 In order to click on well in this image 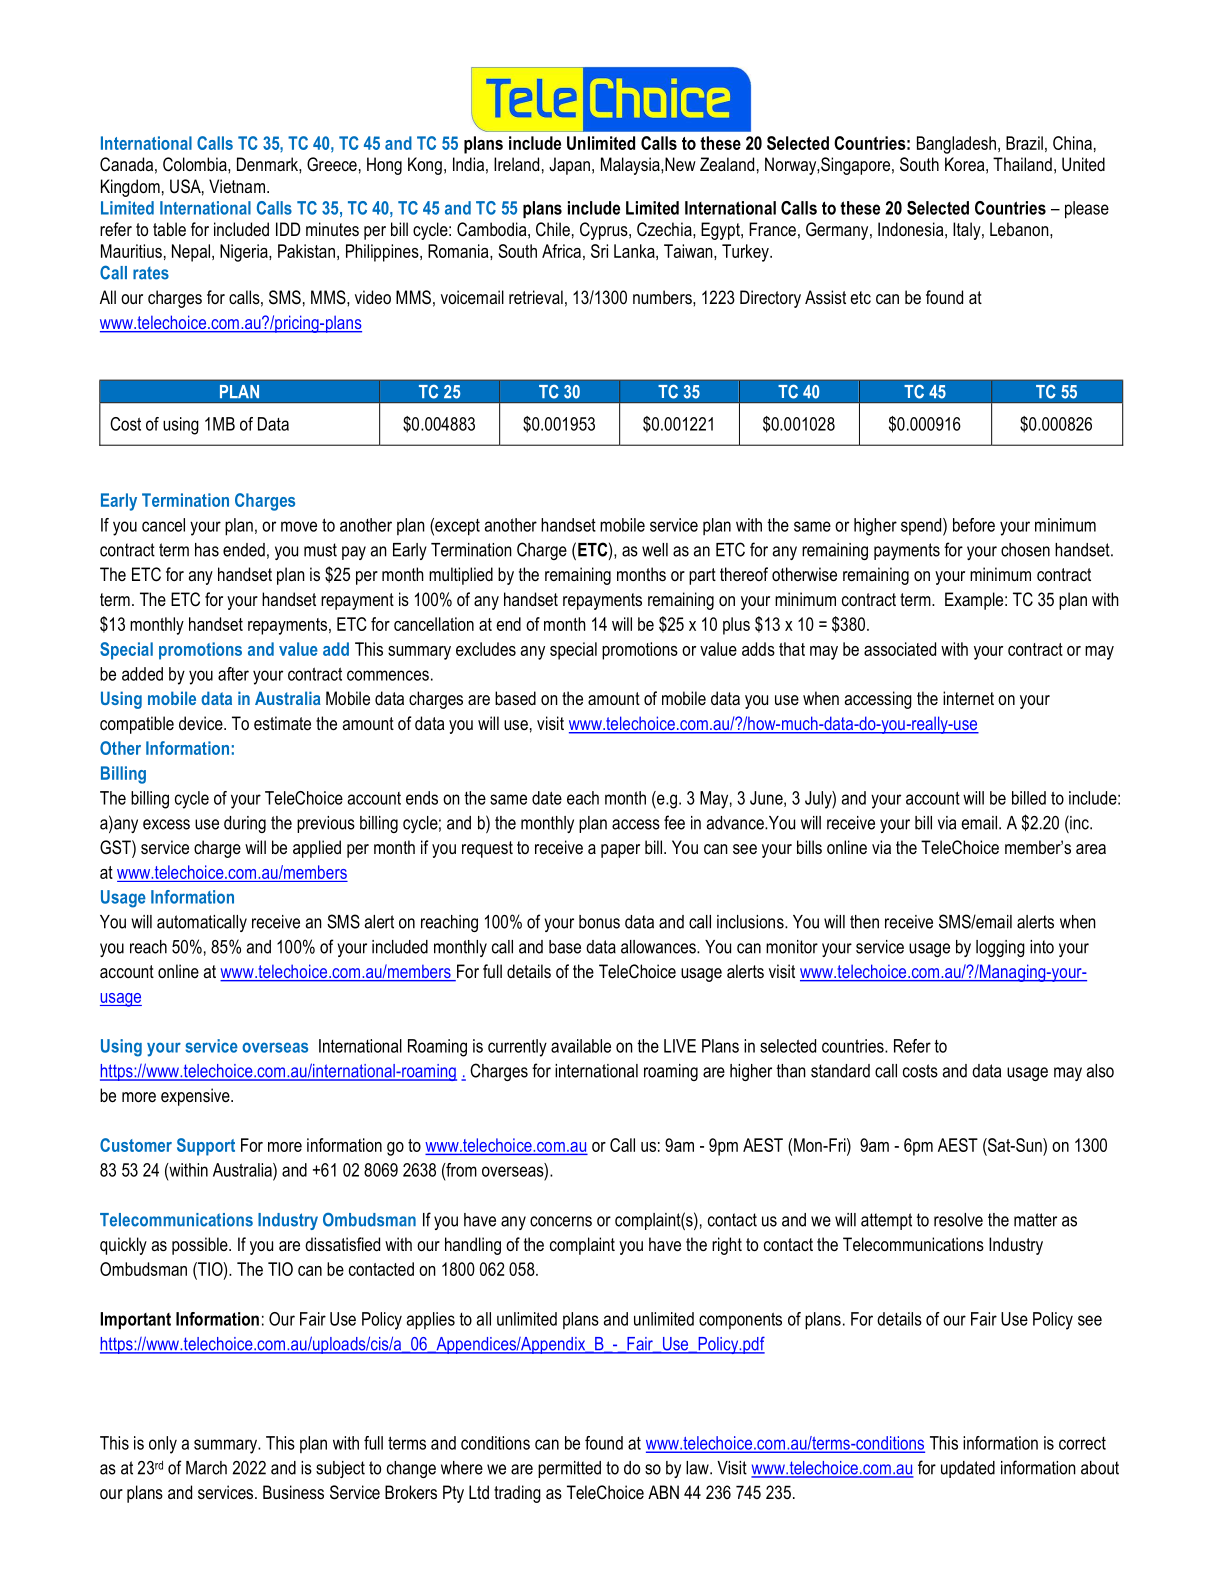, I will do `click(655, 550)`.
